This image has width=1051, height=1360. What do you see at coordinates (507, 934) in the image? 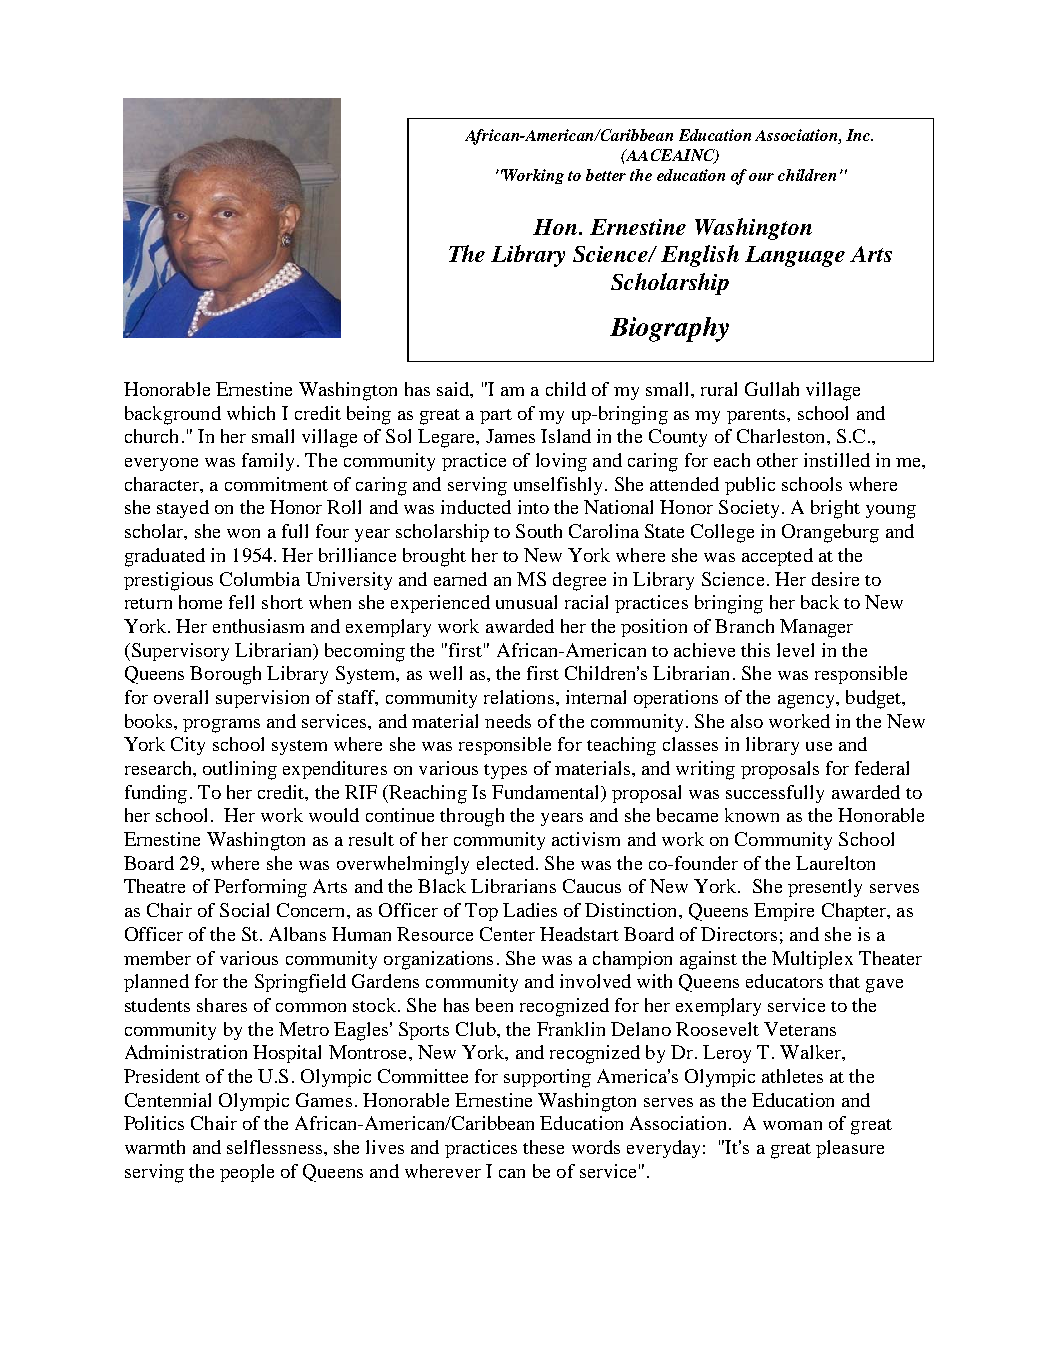
I see `Center` at bounding box center [507, 934].
